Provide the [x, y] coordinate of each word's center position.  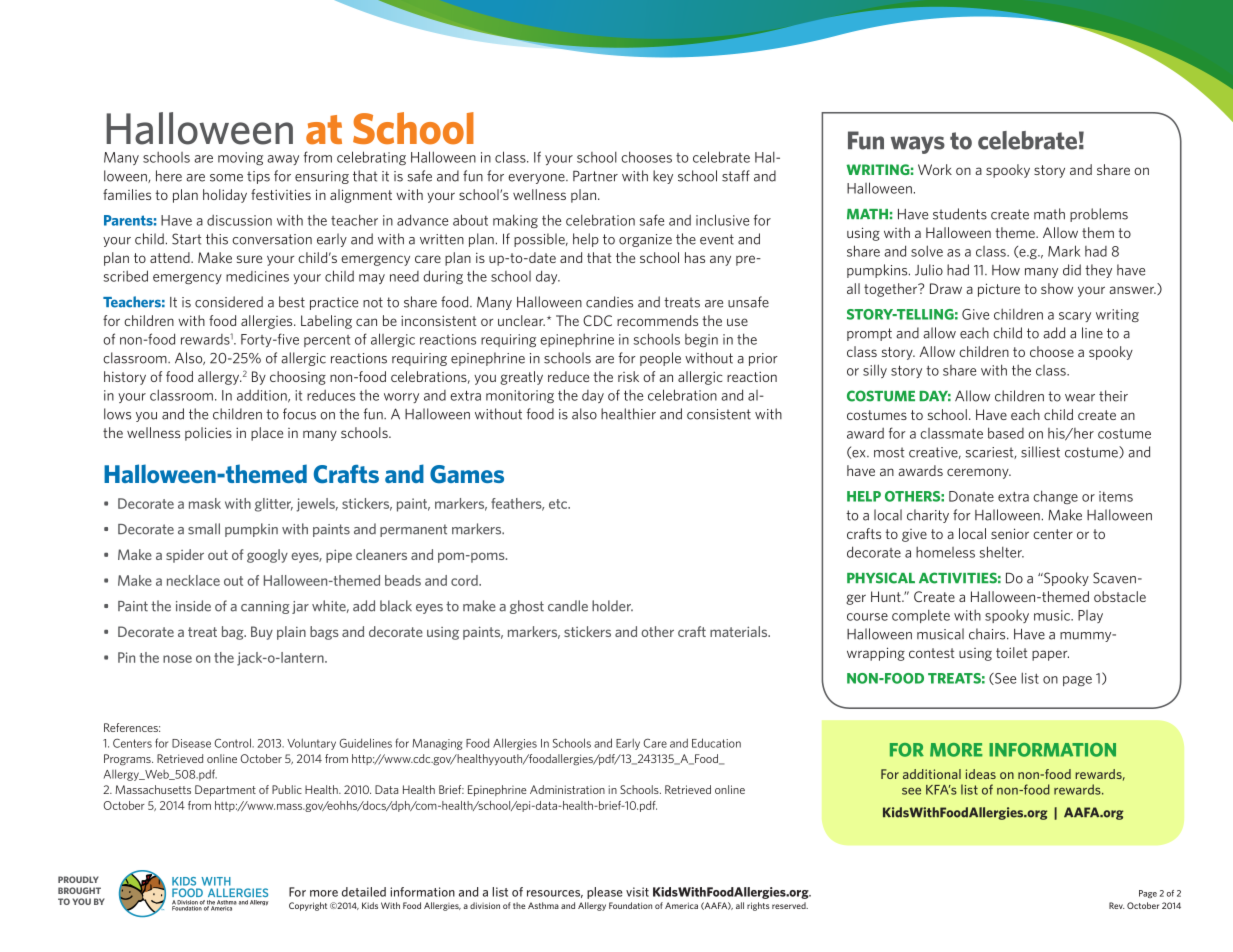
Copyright [308, 906]
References [132, 727]
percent [327, 341]
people [660, 359]
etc [559, 504]
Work [935, 169]
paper [1050, 655]
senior [1010, 533]
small [204, 529]
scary [1075, 317]
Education [716, 743]
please [604, 893]
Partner [595, 176]
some [226, 178]
